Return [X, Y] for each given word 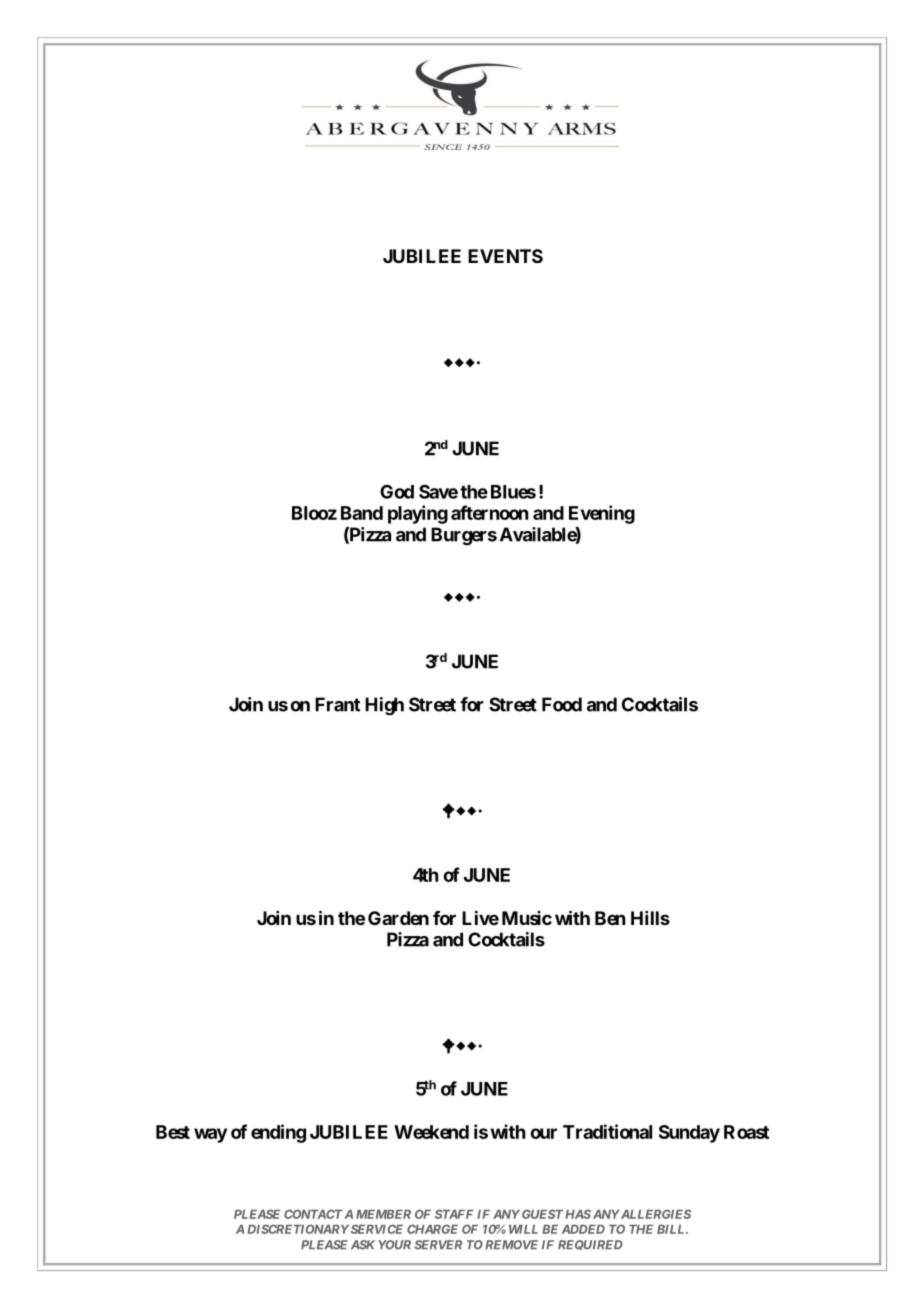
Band [362, 513]
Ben [610, 918]
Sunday [689, 1134]
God [397, 492]
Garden [398, 918]
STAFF [454, 1214]
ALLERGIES [655, 1214]
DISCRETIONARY [298, 1229]
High [384, 706]
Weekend [431, 1132]
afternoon [489, 512]
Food [562, 704]
